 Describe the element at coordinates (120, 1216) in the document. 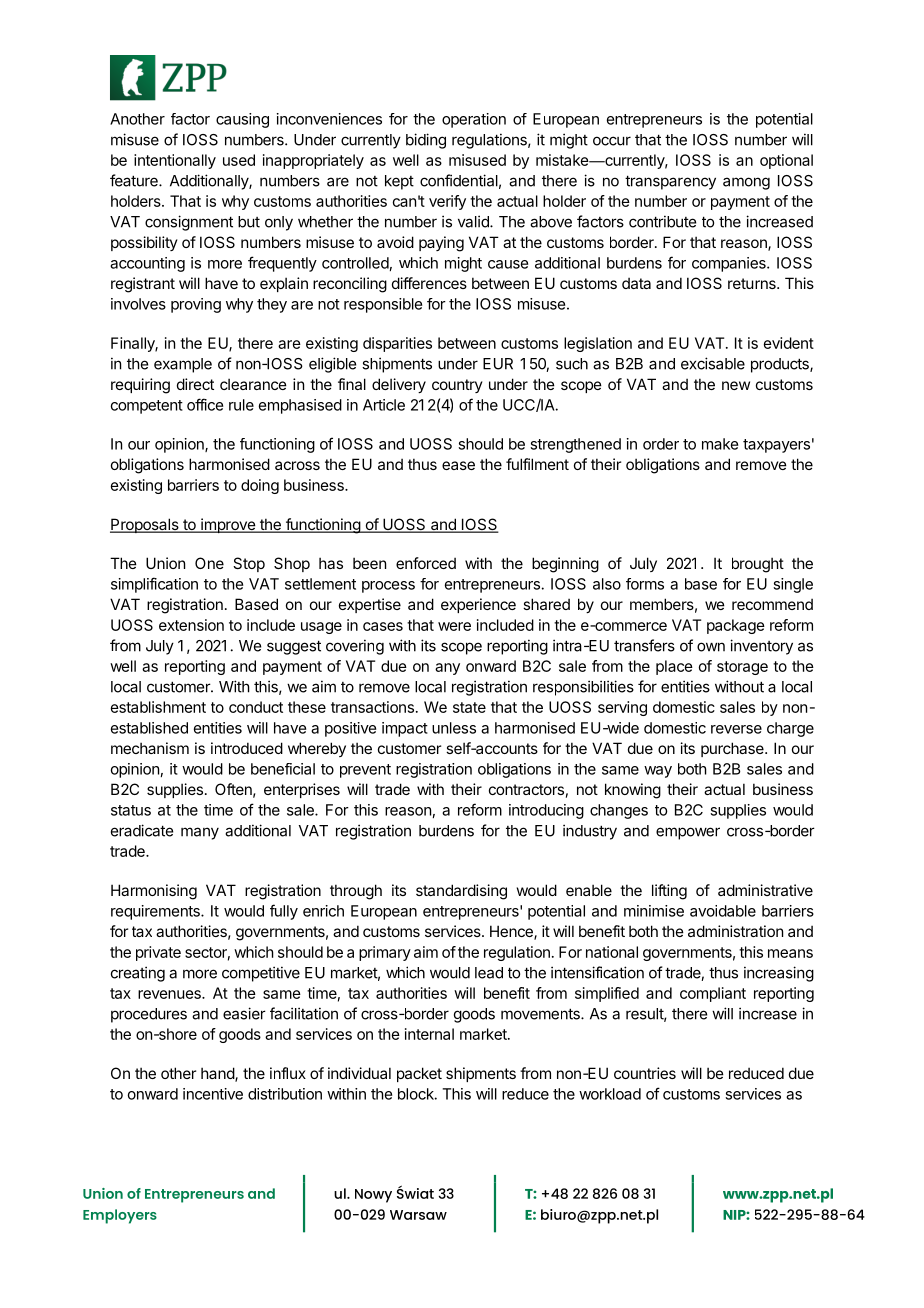

I see `Employers` at that location.
